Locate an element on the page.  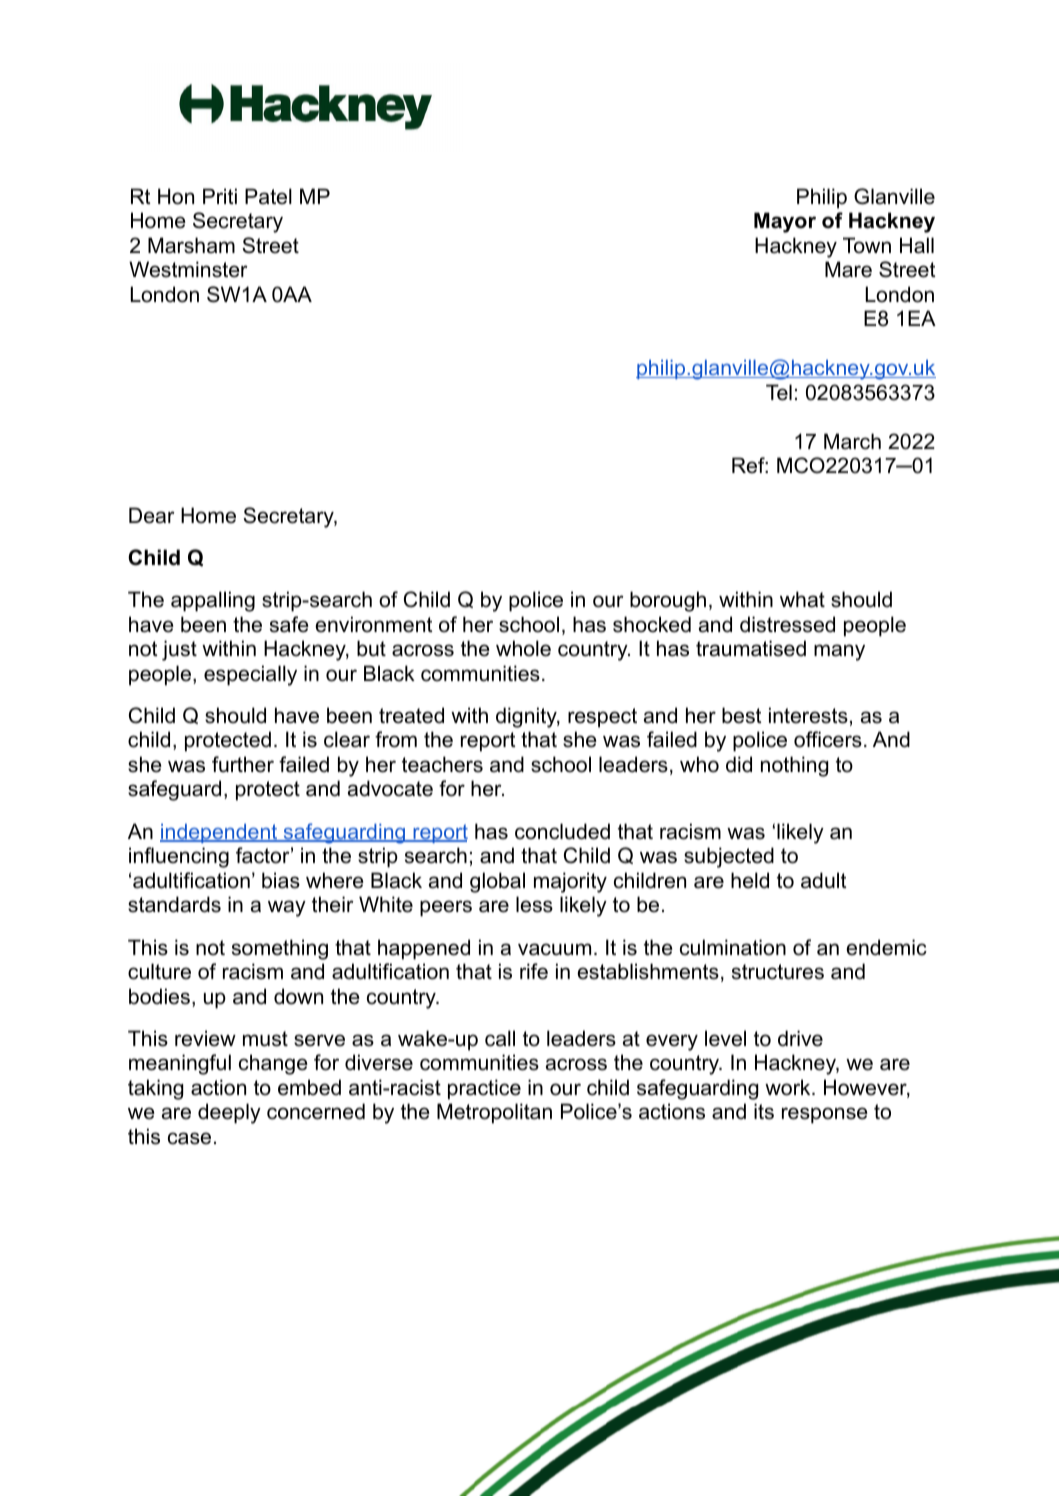
nothing is located at coordinates (794, 766).
